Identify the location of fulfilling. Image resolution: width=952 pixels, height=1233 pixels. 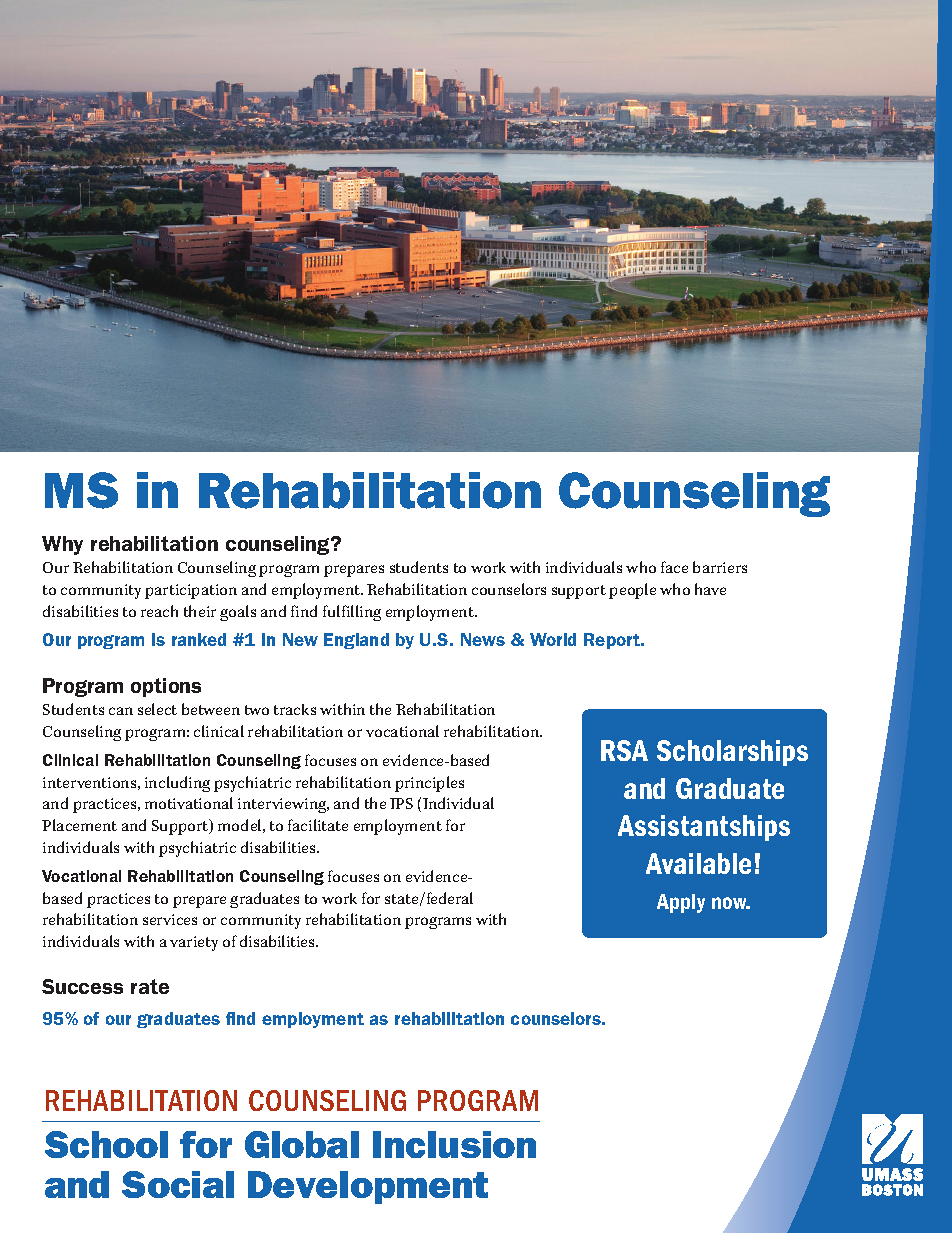
(352, 613).
